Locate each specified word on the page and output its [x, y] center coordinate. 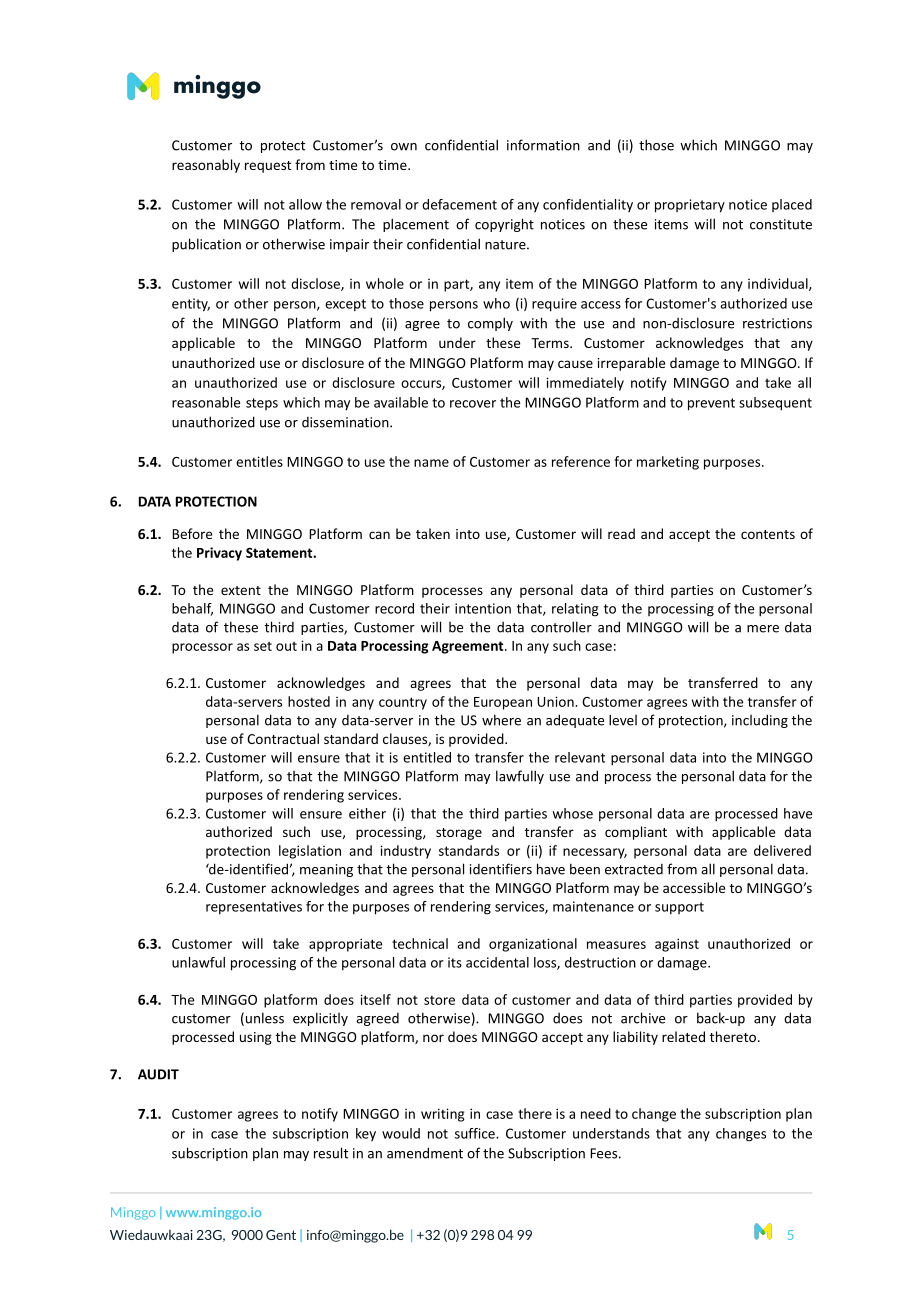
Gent [281, 1235]
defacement [459, 204]
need [596, 1113]
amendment [425, 1153]
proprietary [690, 206]
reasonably [206, 166]
